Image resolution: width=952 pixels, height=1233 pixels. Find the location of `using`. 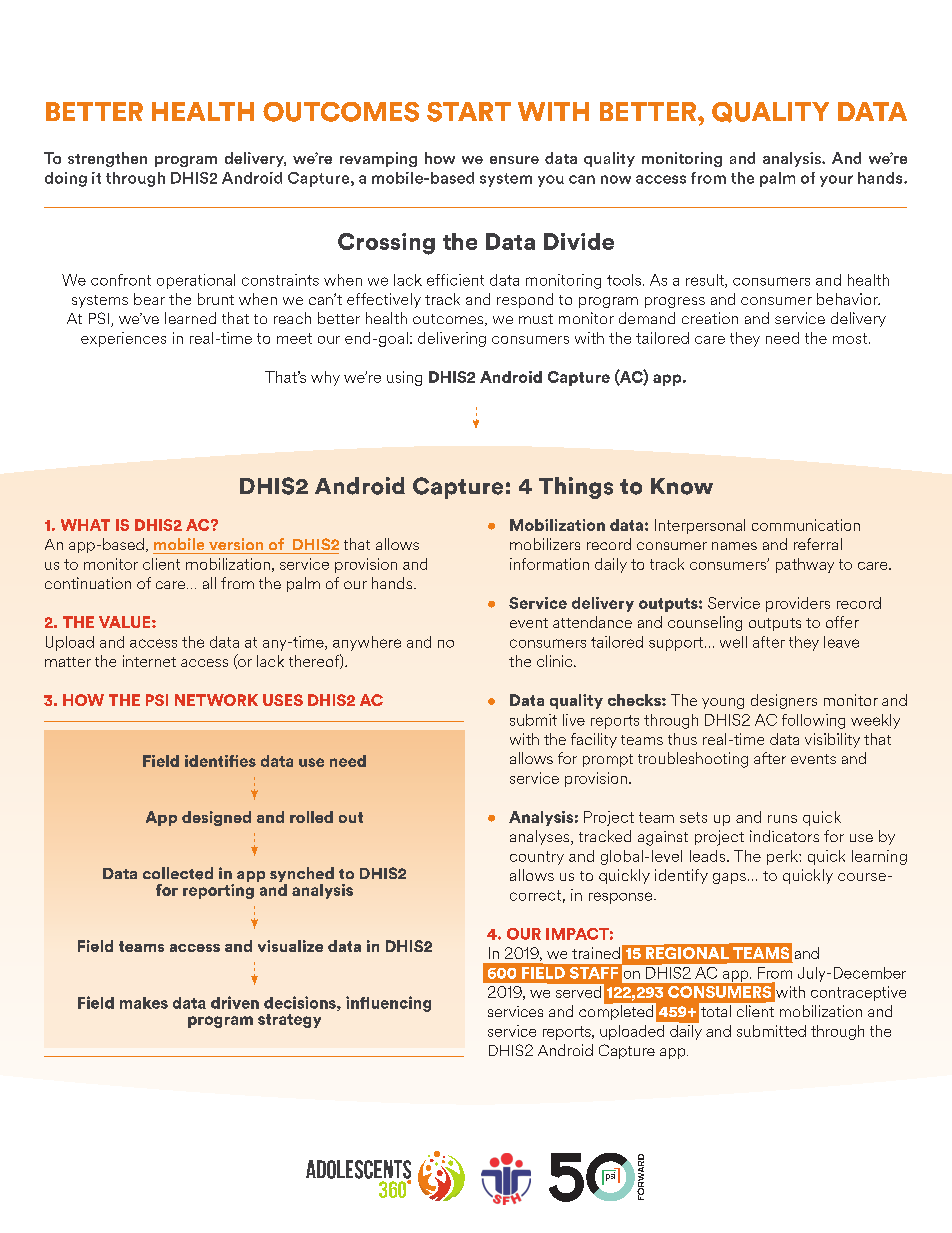

using is located at coordinates (404, 378).
